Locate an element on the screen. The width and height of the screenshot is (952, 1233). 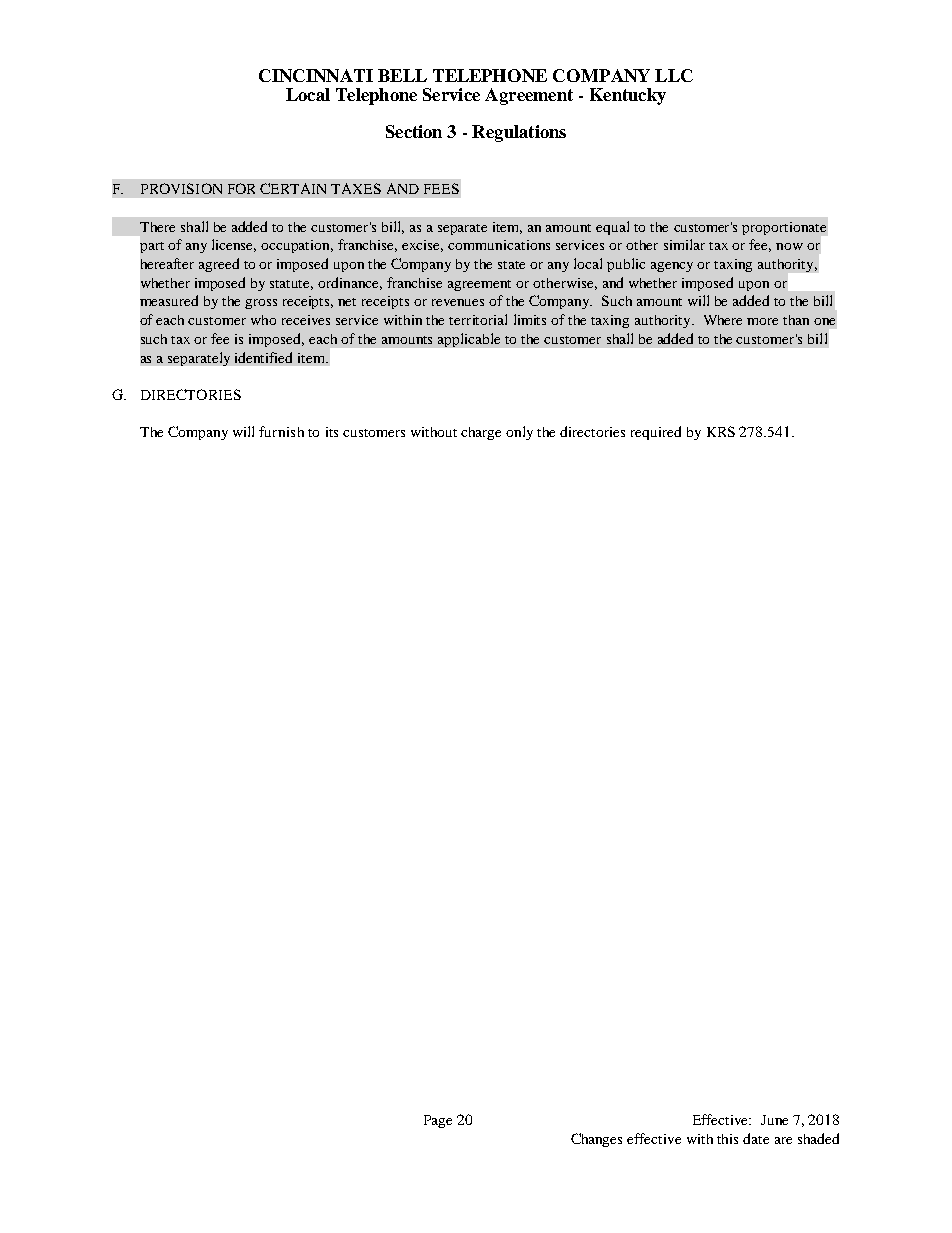
LLC is located at coordinates (674, 75).
